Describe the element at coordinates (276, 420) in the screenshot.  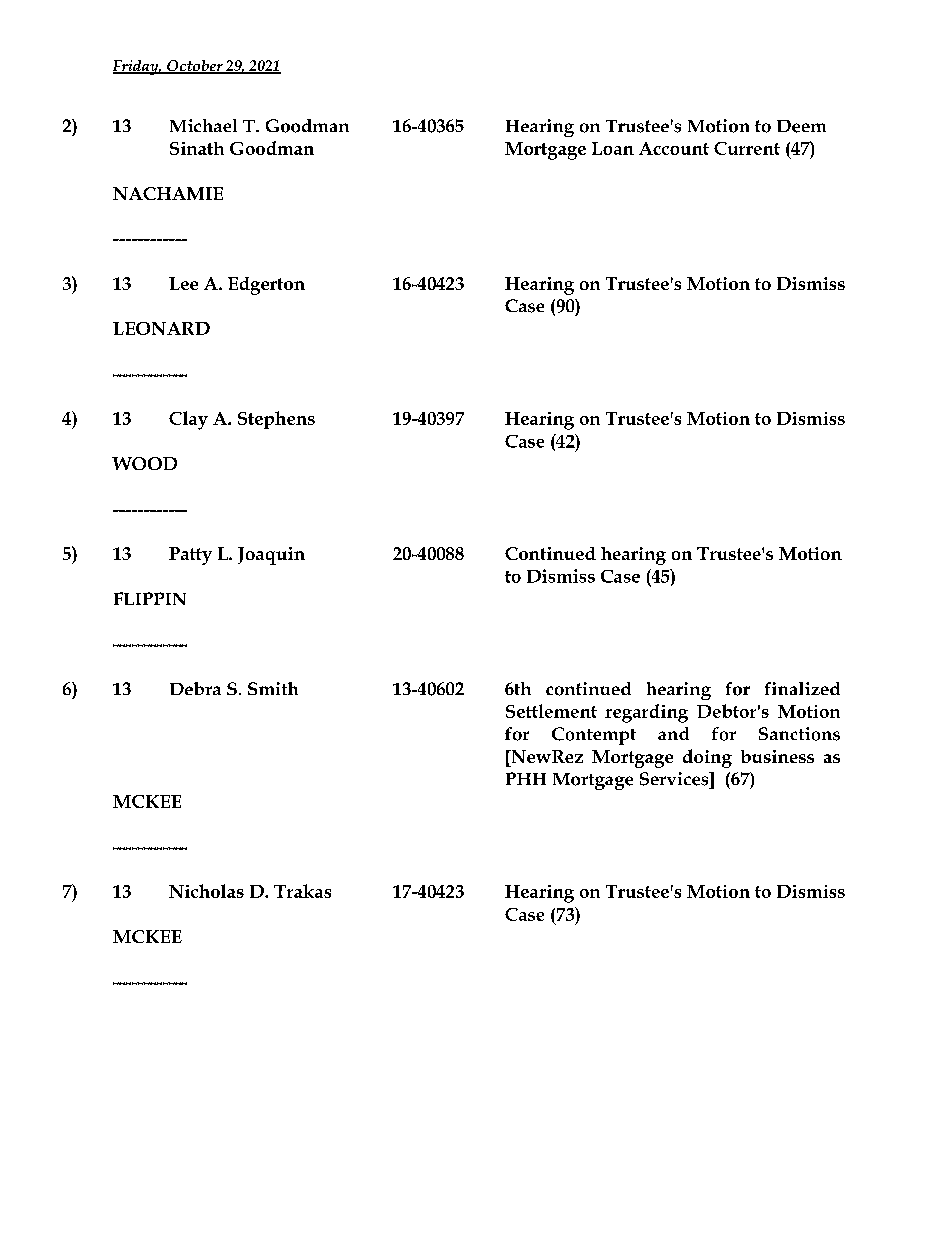
I see `Stephens` at that location.
